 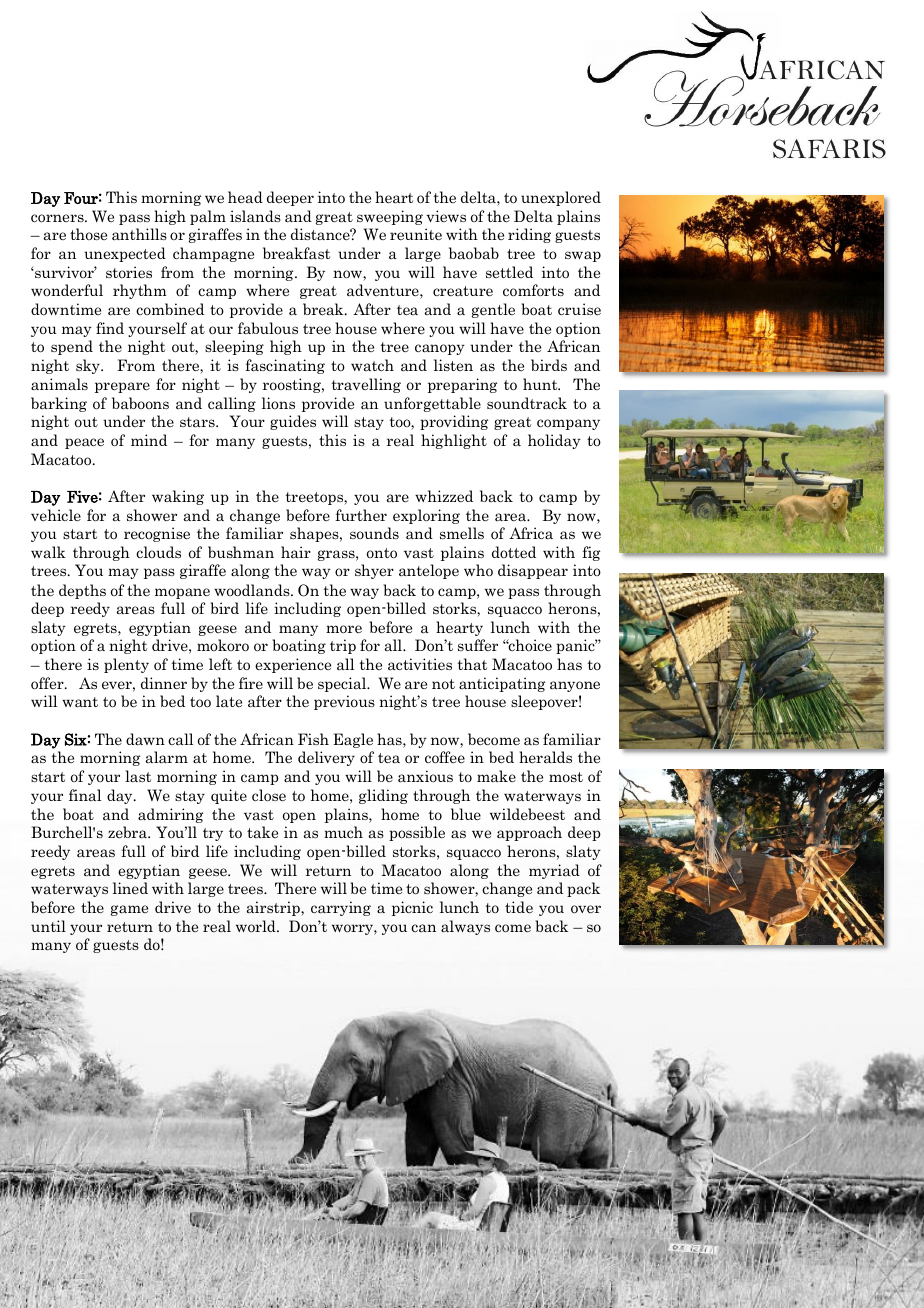 What do you see at coordinates (529, 235) in the screenshot?
I see `riding` at bounding box center [529, 235].
